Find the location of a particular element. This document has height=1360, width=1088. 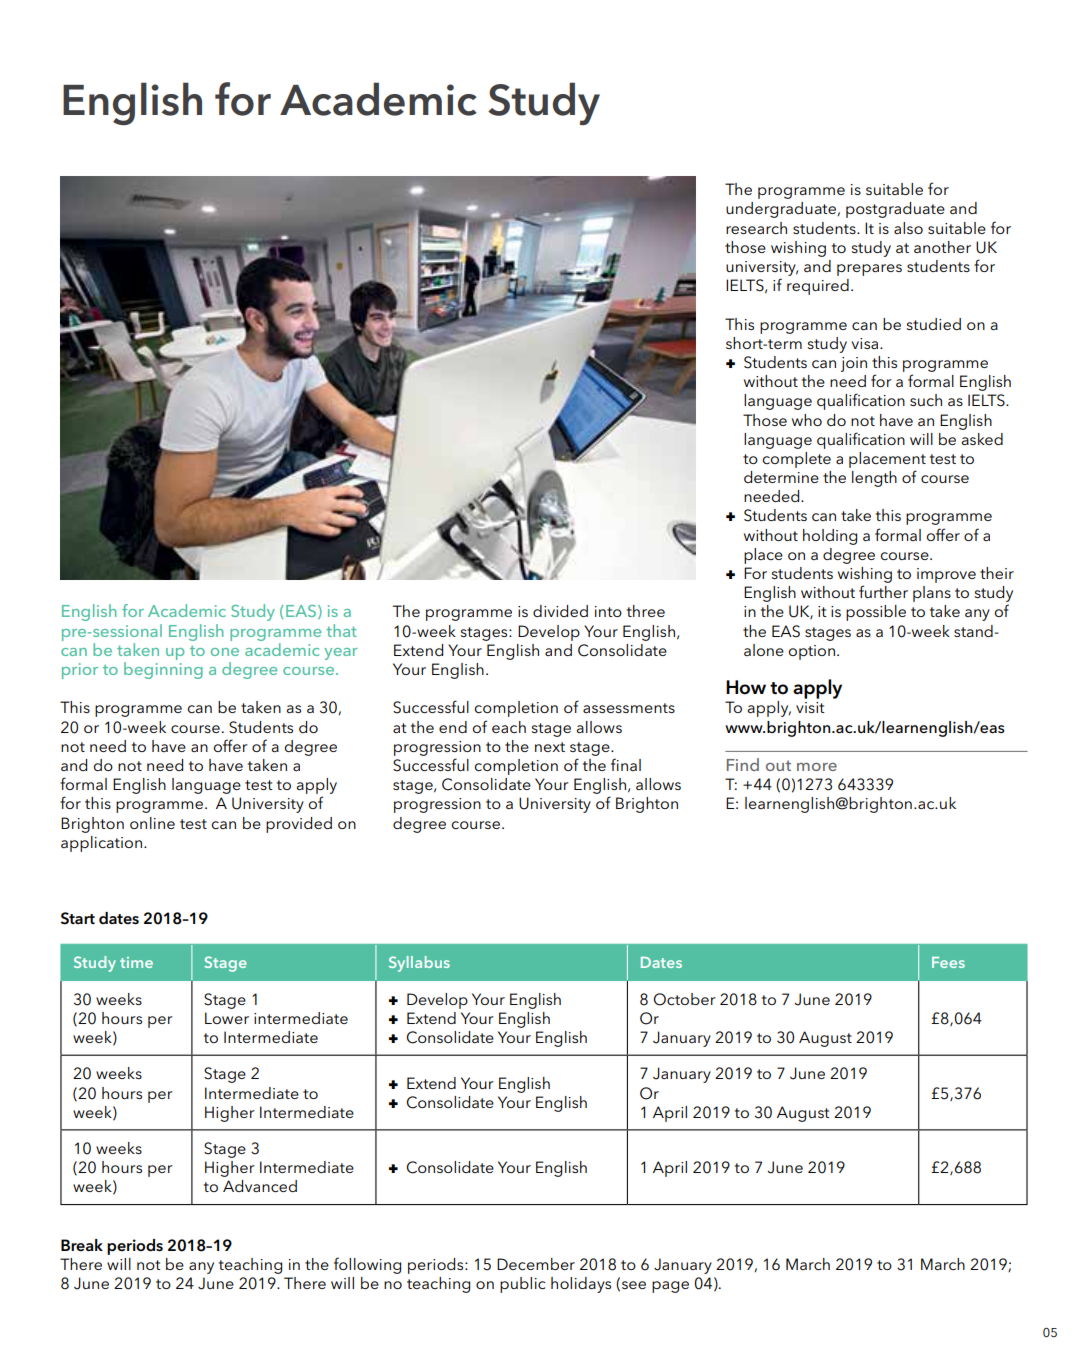

research is located at coordinates (756, 228).
